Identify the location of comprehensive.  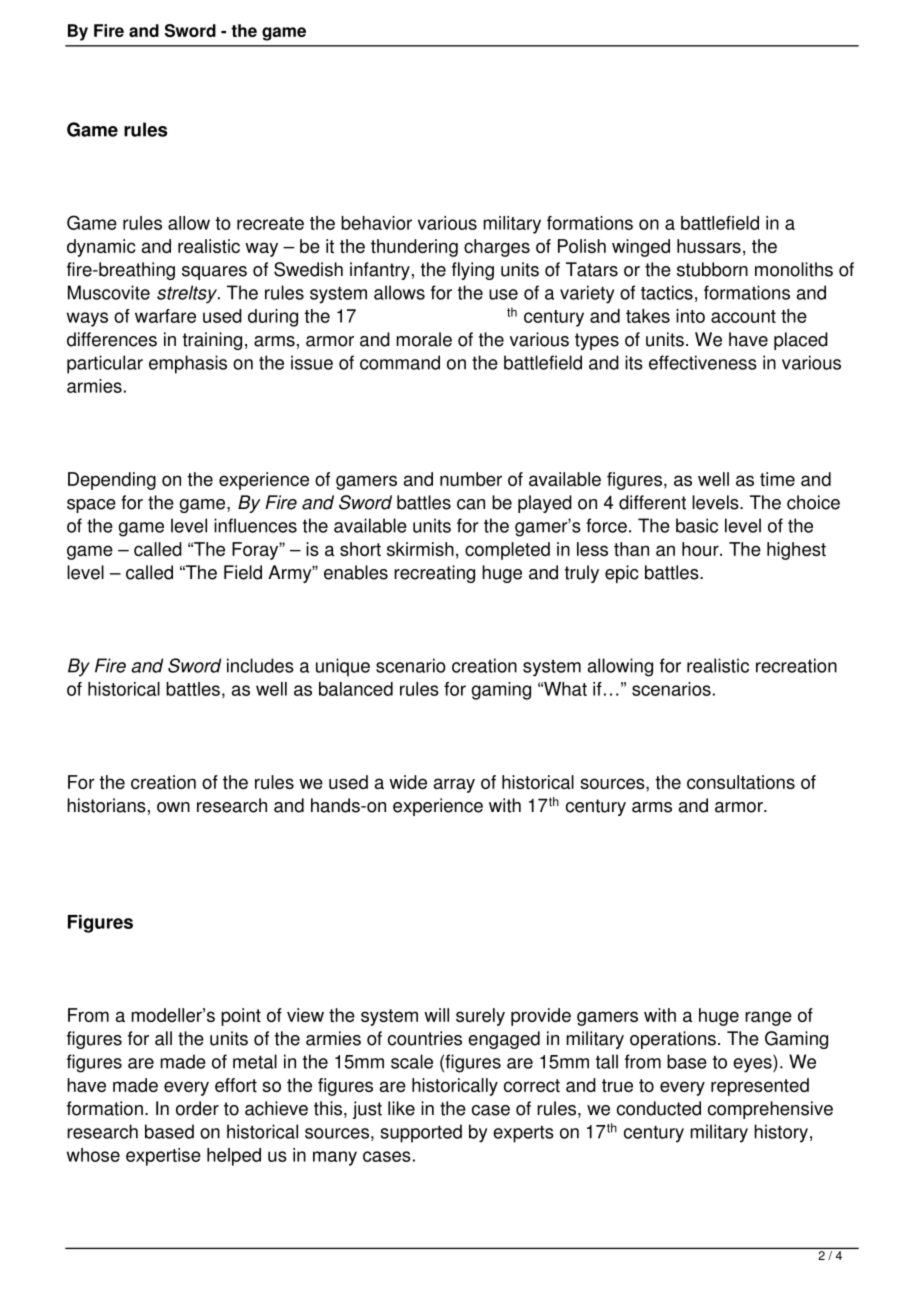
(770, 1110).
